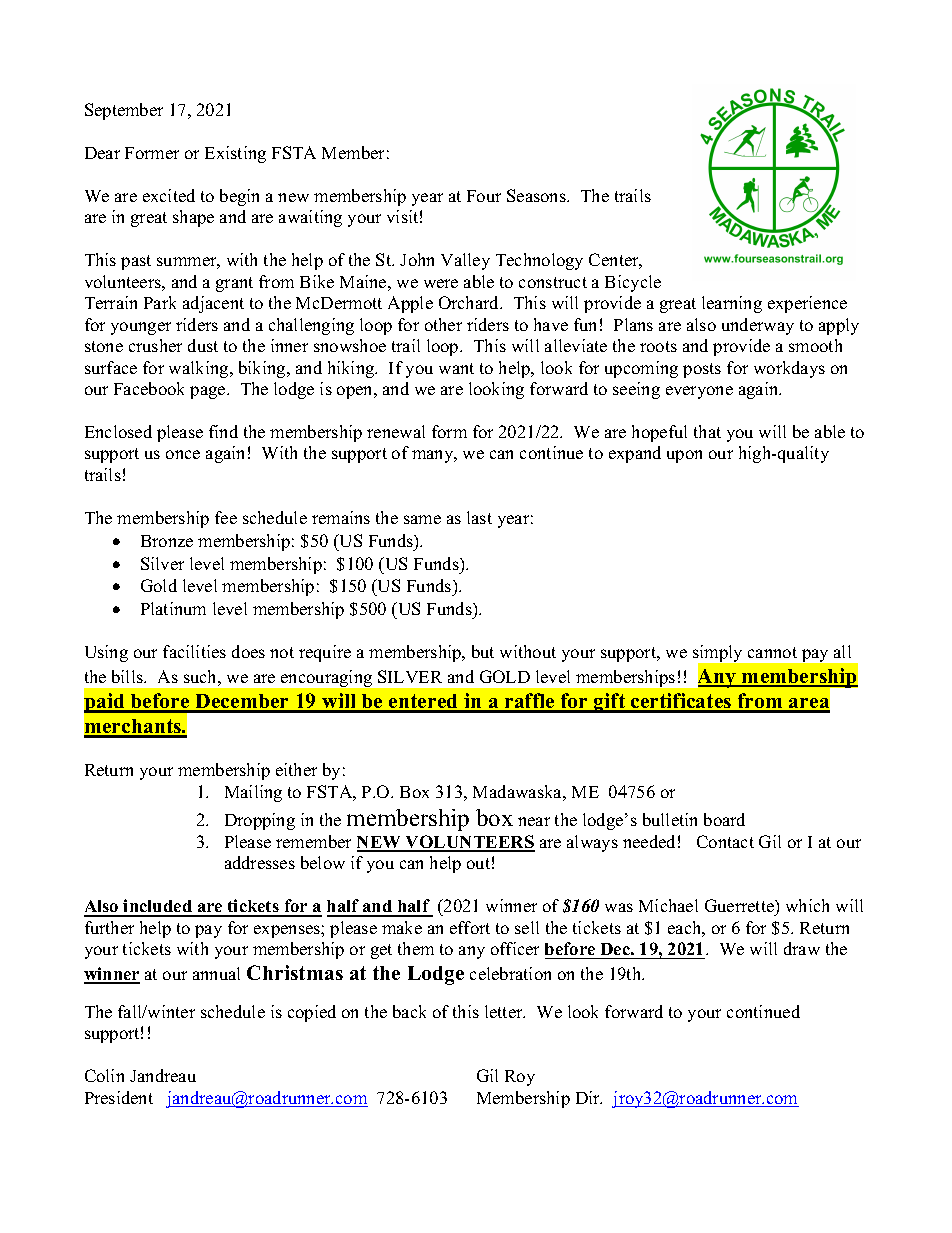 The image size is (952, 1233). I want to click on that, so click(707, 431).
